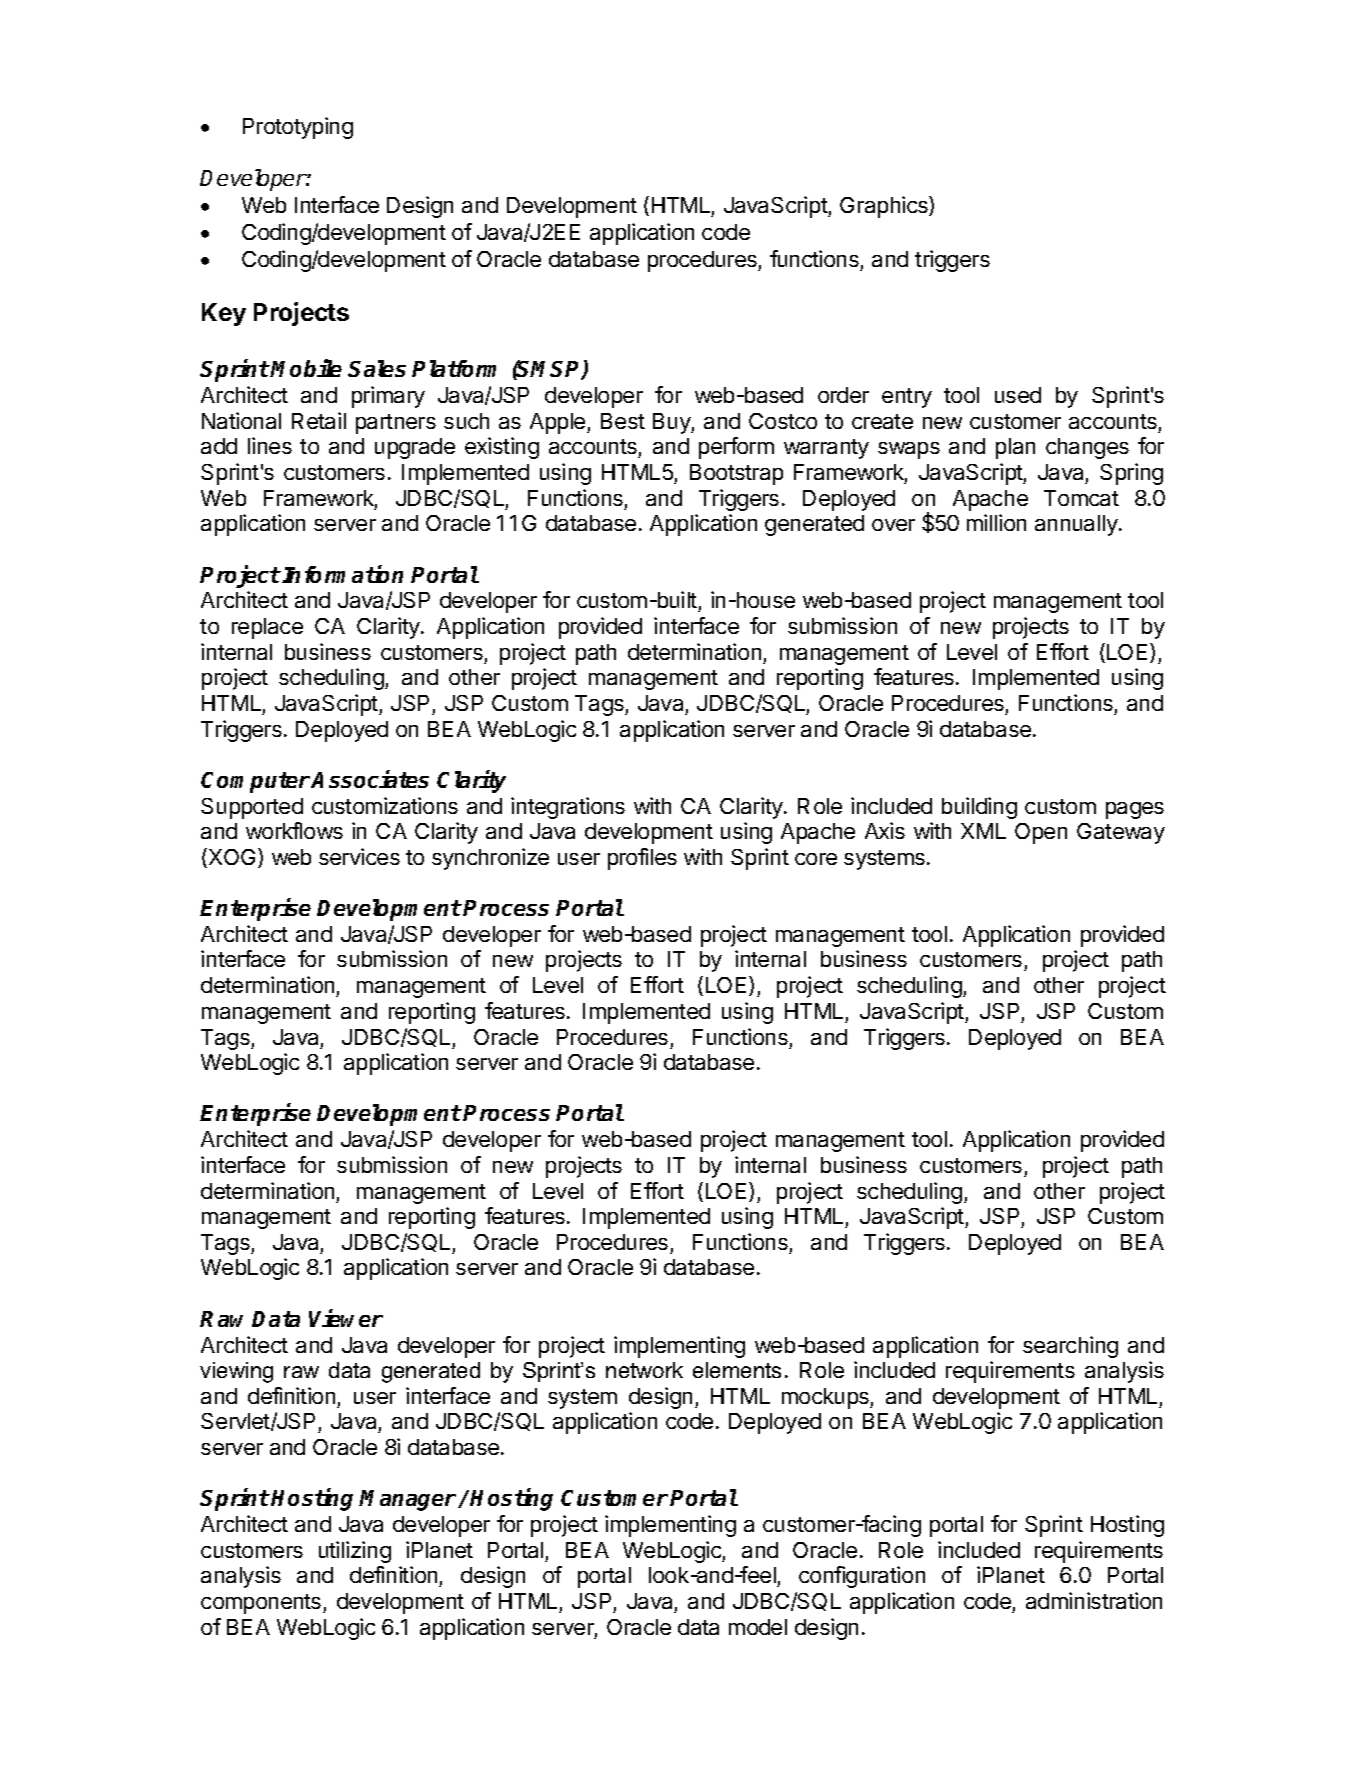 This document has height=1767, width=1366. I want to click on Graphics, so click(885, 207).
